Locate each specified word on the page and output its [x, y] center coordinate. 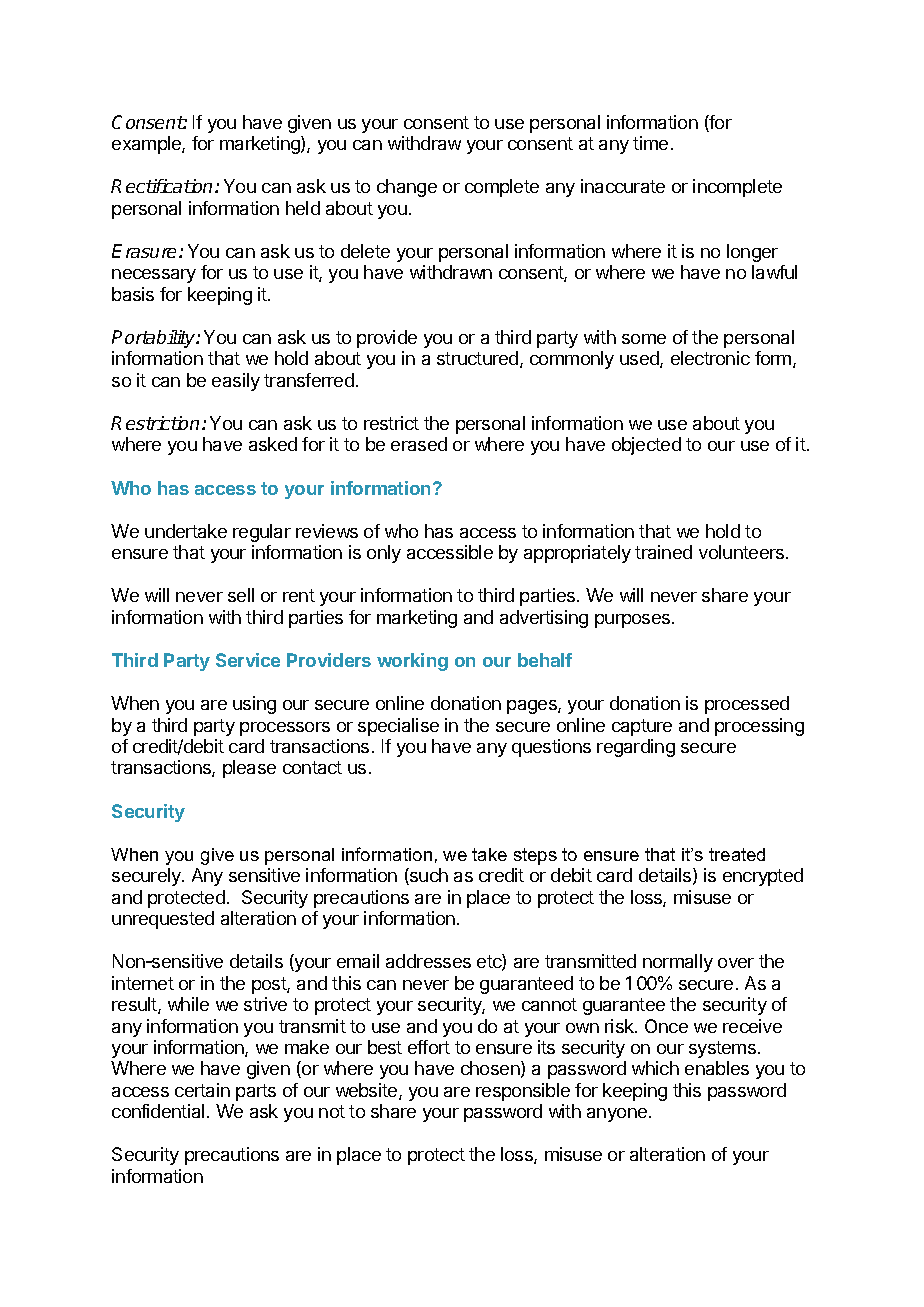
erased [419, 444]
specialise [398, 727]
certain [202, 1090]
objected [646, 446]
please [249, 769]
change [407, 188]
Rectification [163, 186]
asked [273, 444]
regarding [636, 748]
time [650, 143]
